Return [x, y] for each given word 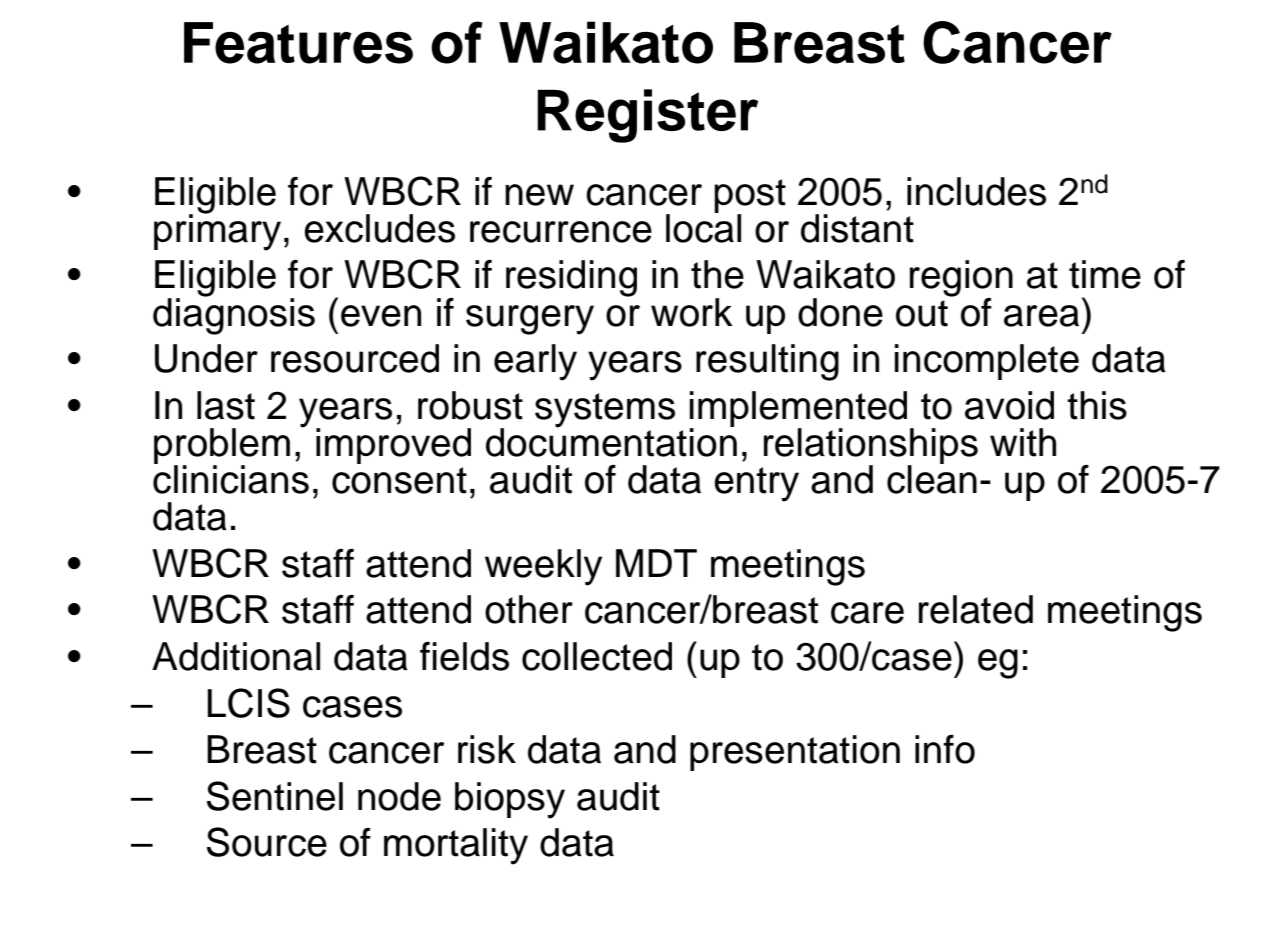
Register [647, 116]
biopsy [510, 800]
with [1023, 442]
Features [298, 43]
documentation [611, 441]
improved [393, 446]
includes [976, 191]
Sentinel [275, 796]
